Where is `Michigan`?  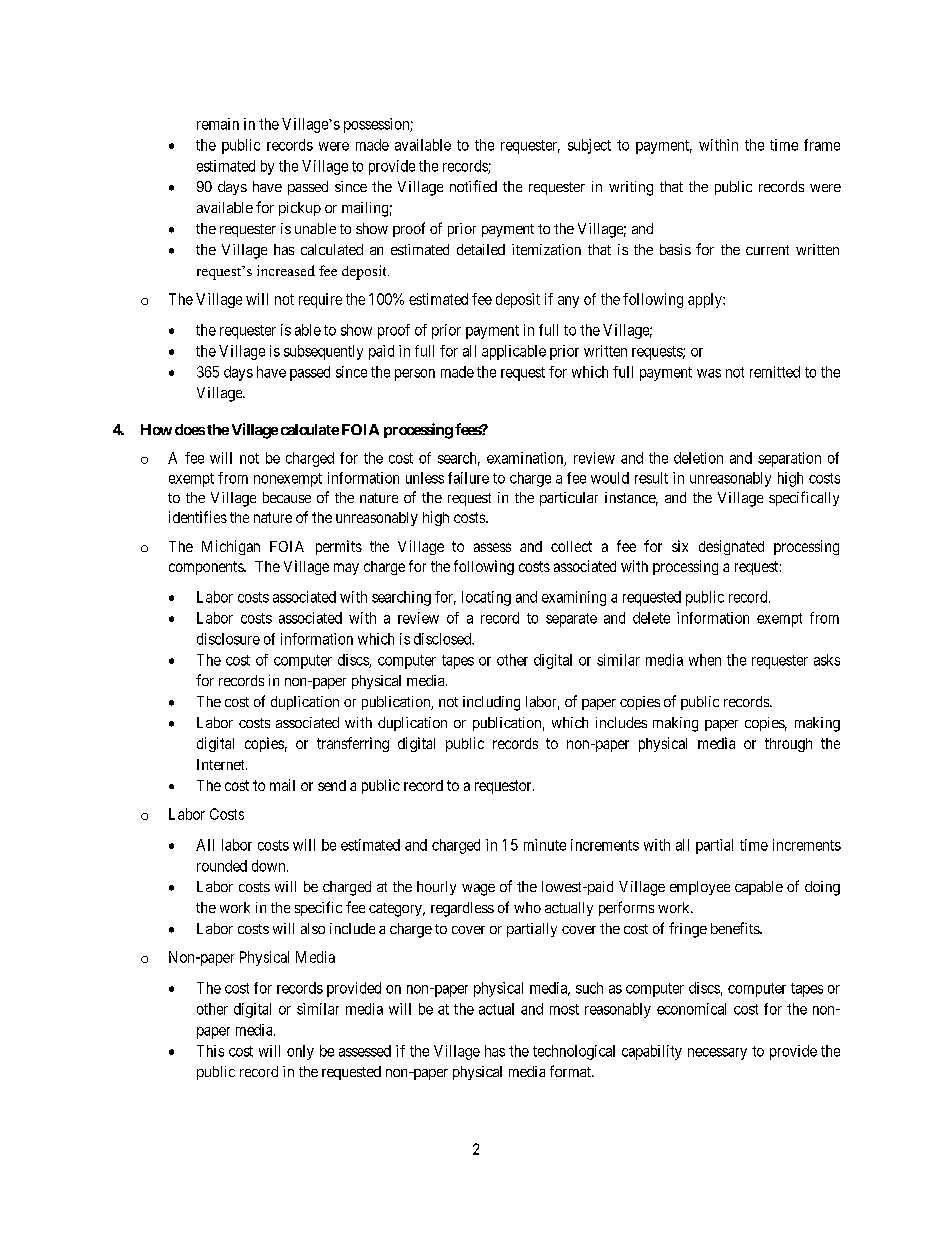 Michigan is located at coordinates (231, 547).
